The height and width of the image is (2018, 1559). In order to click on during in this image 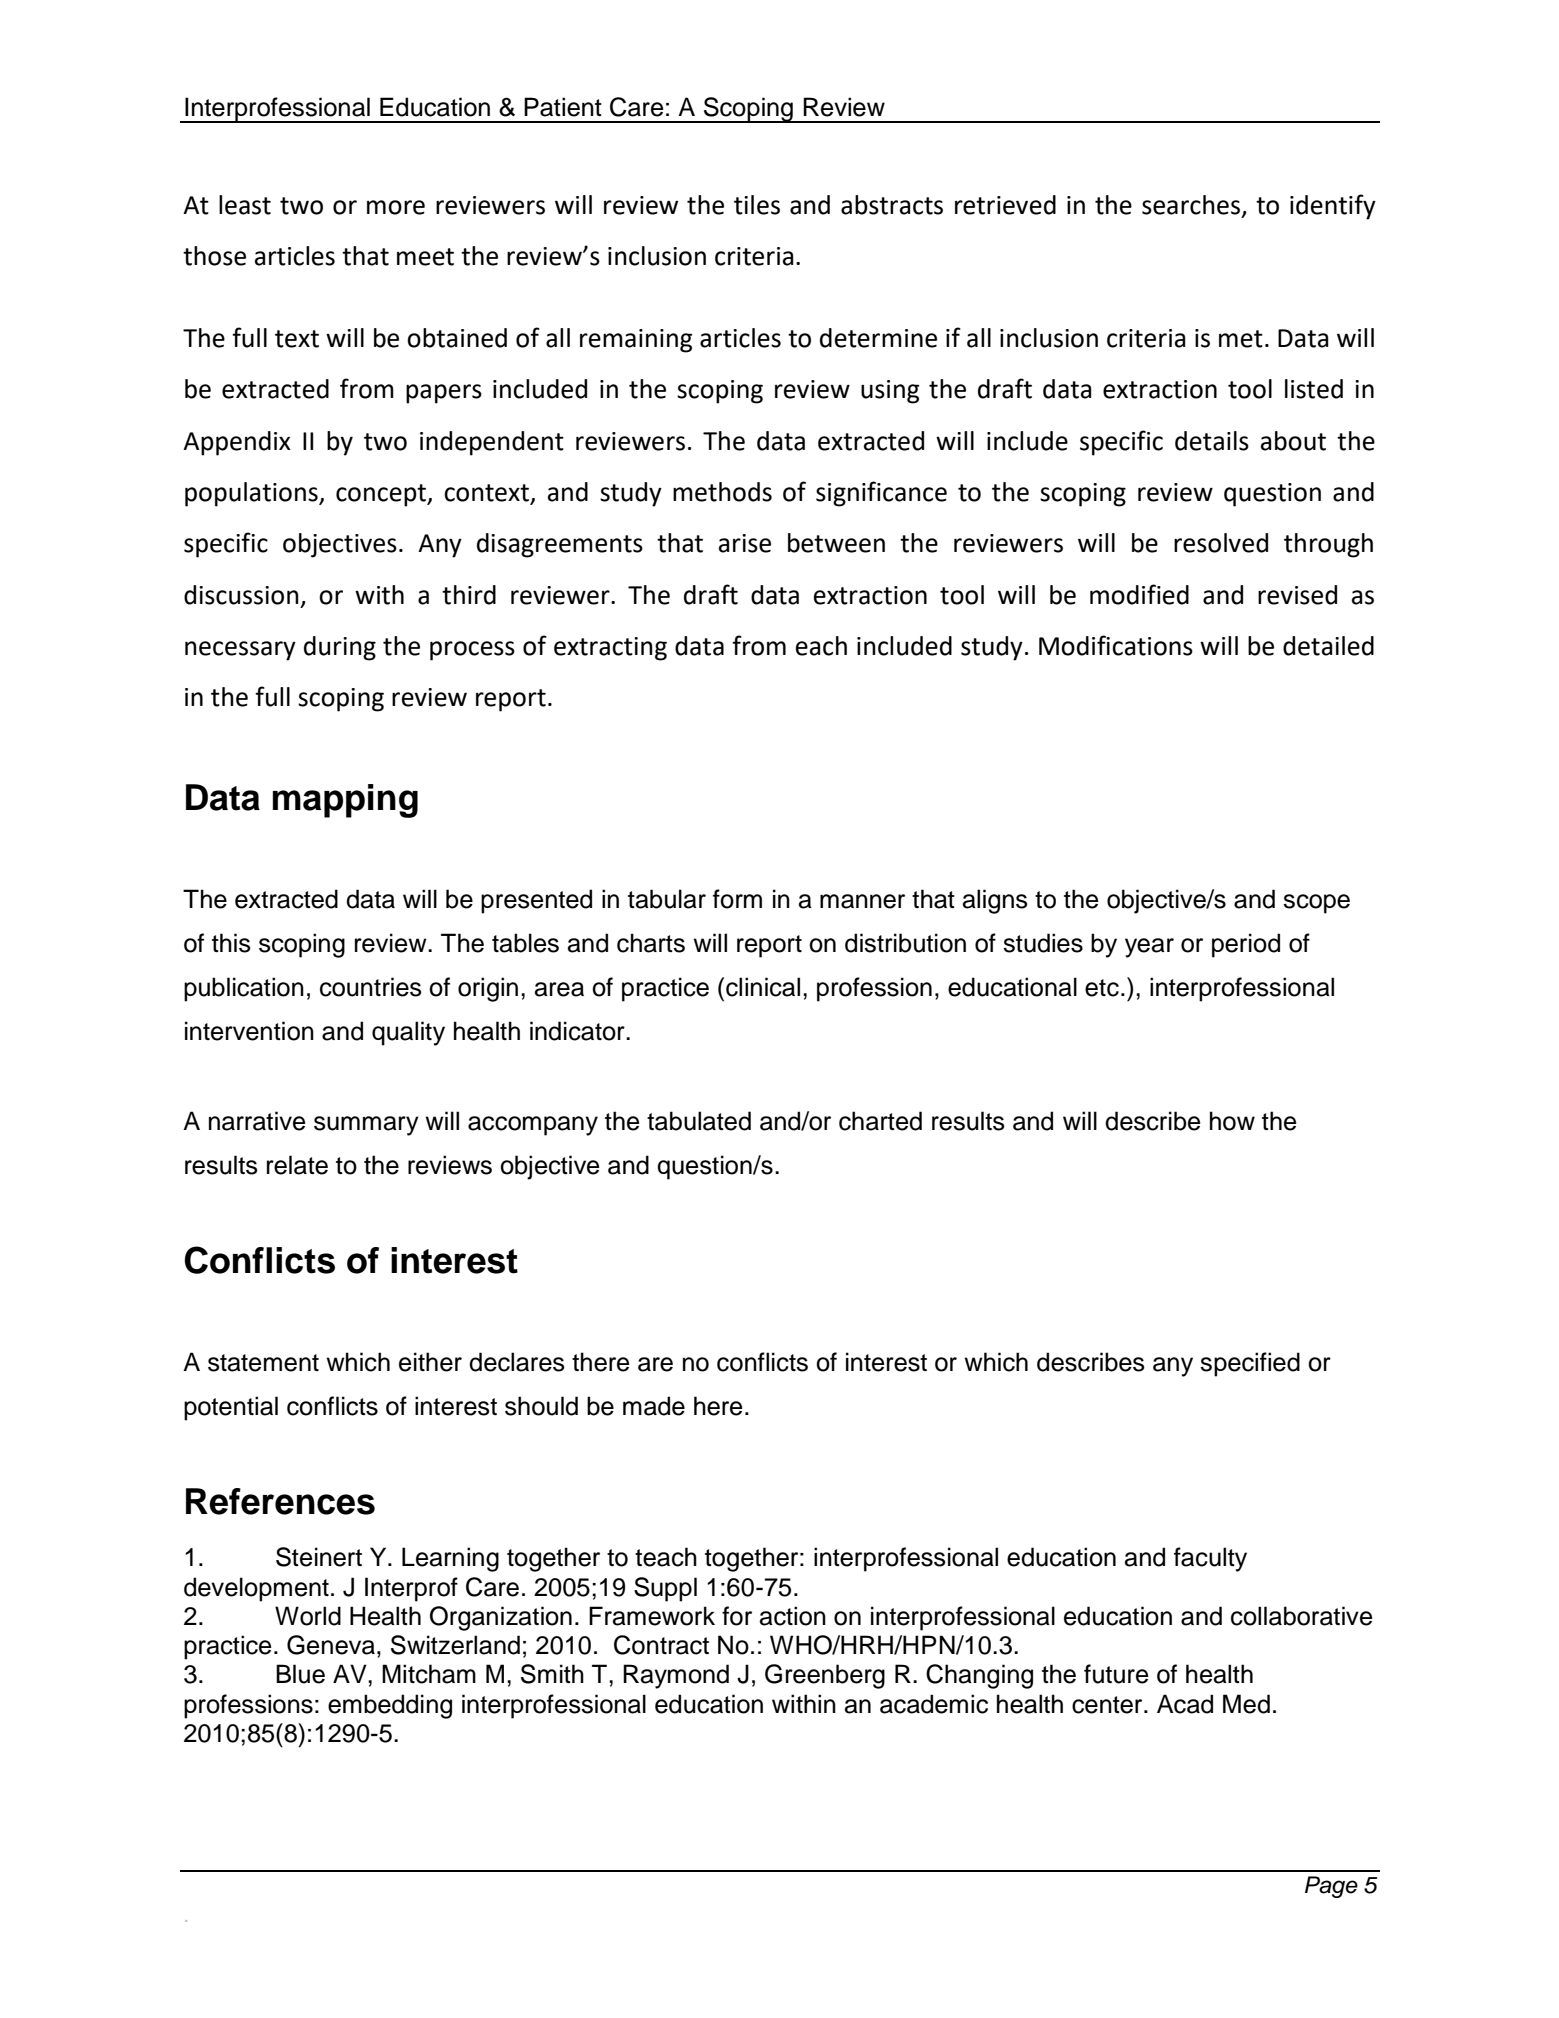, I will do `click(340, 648)`.
